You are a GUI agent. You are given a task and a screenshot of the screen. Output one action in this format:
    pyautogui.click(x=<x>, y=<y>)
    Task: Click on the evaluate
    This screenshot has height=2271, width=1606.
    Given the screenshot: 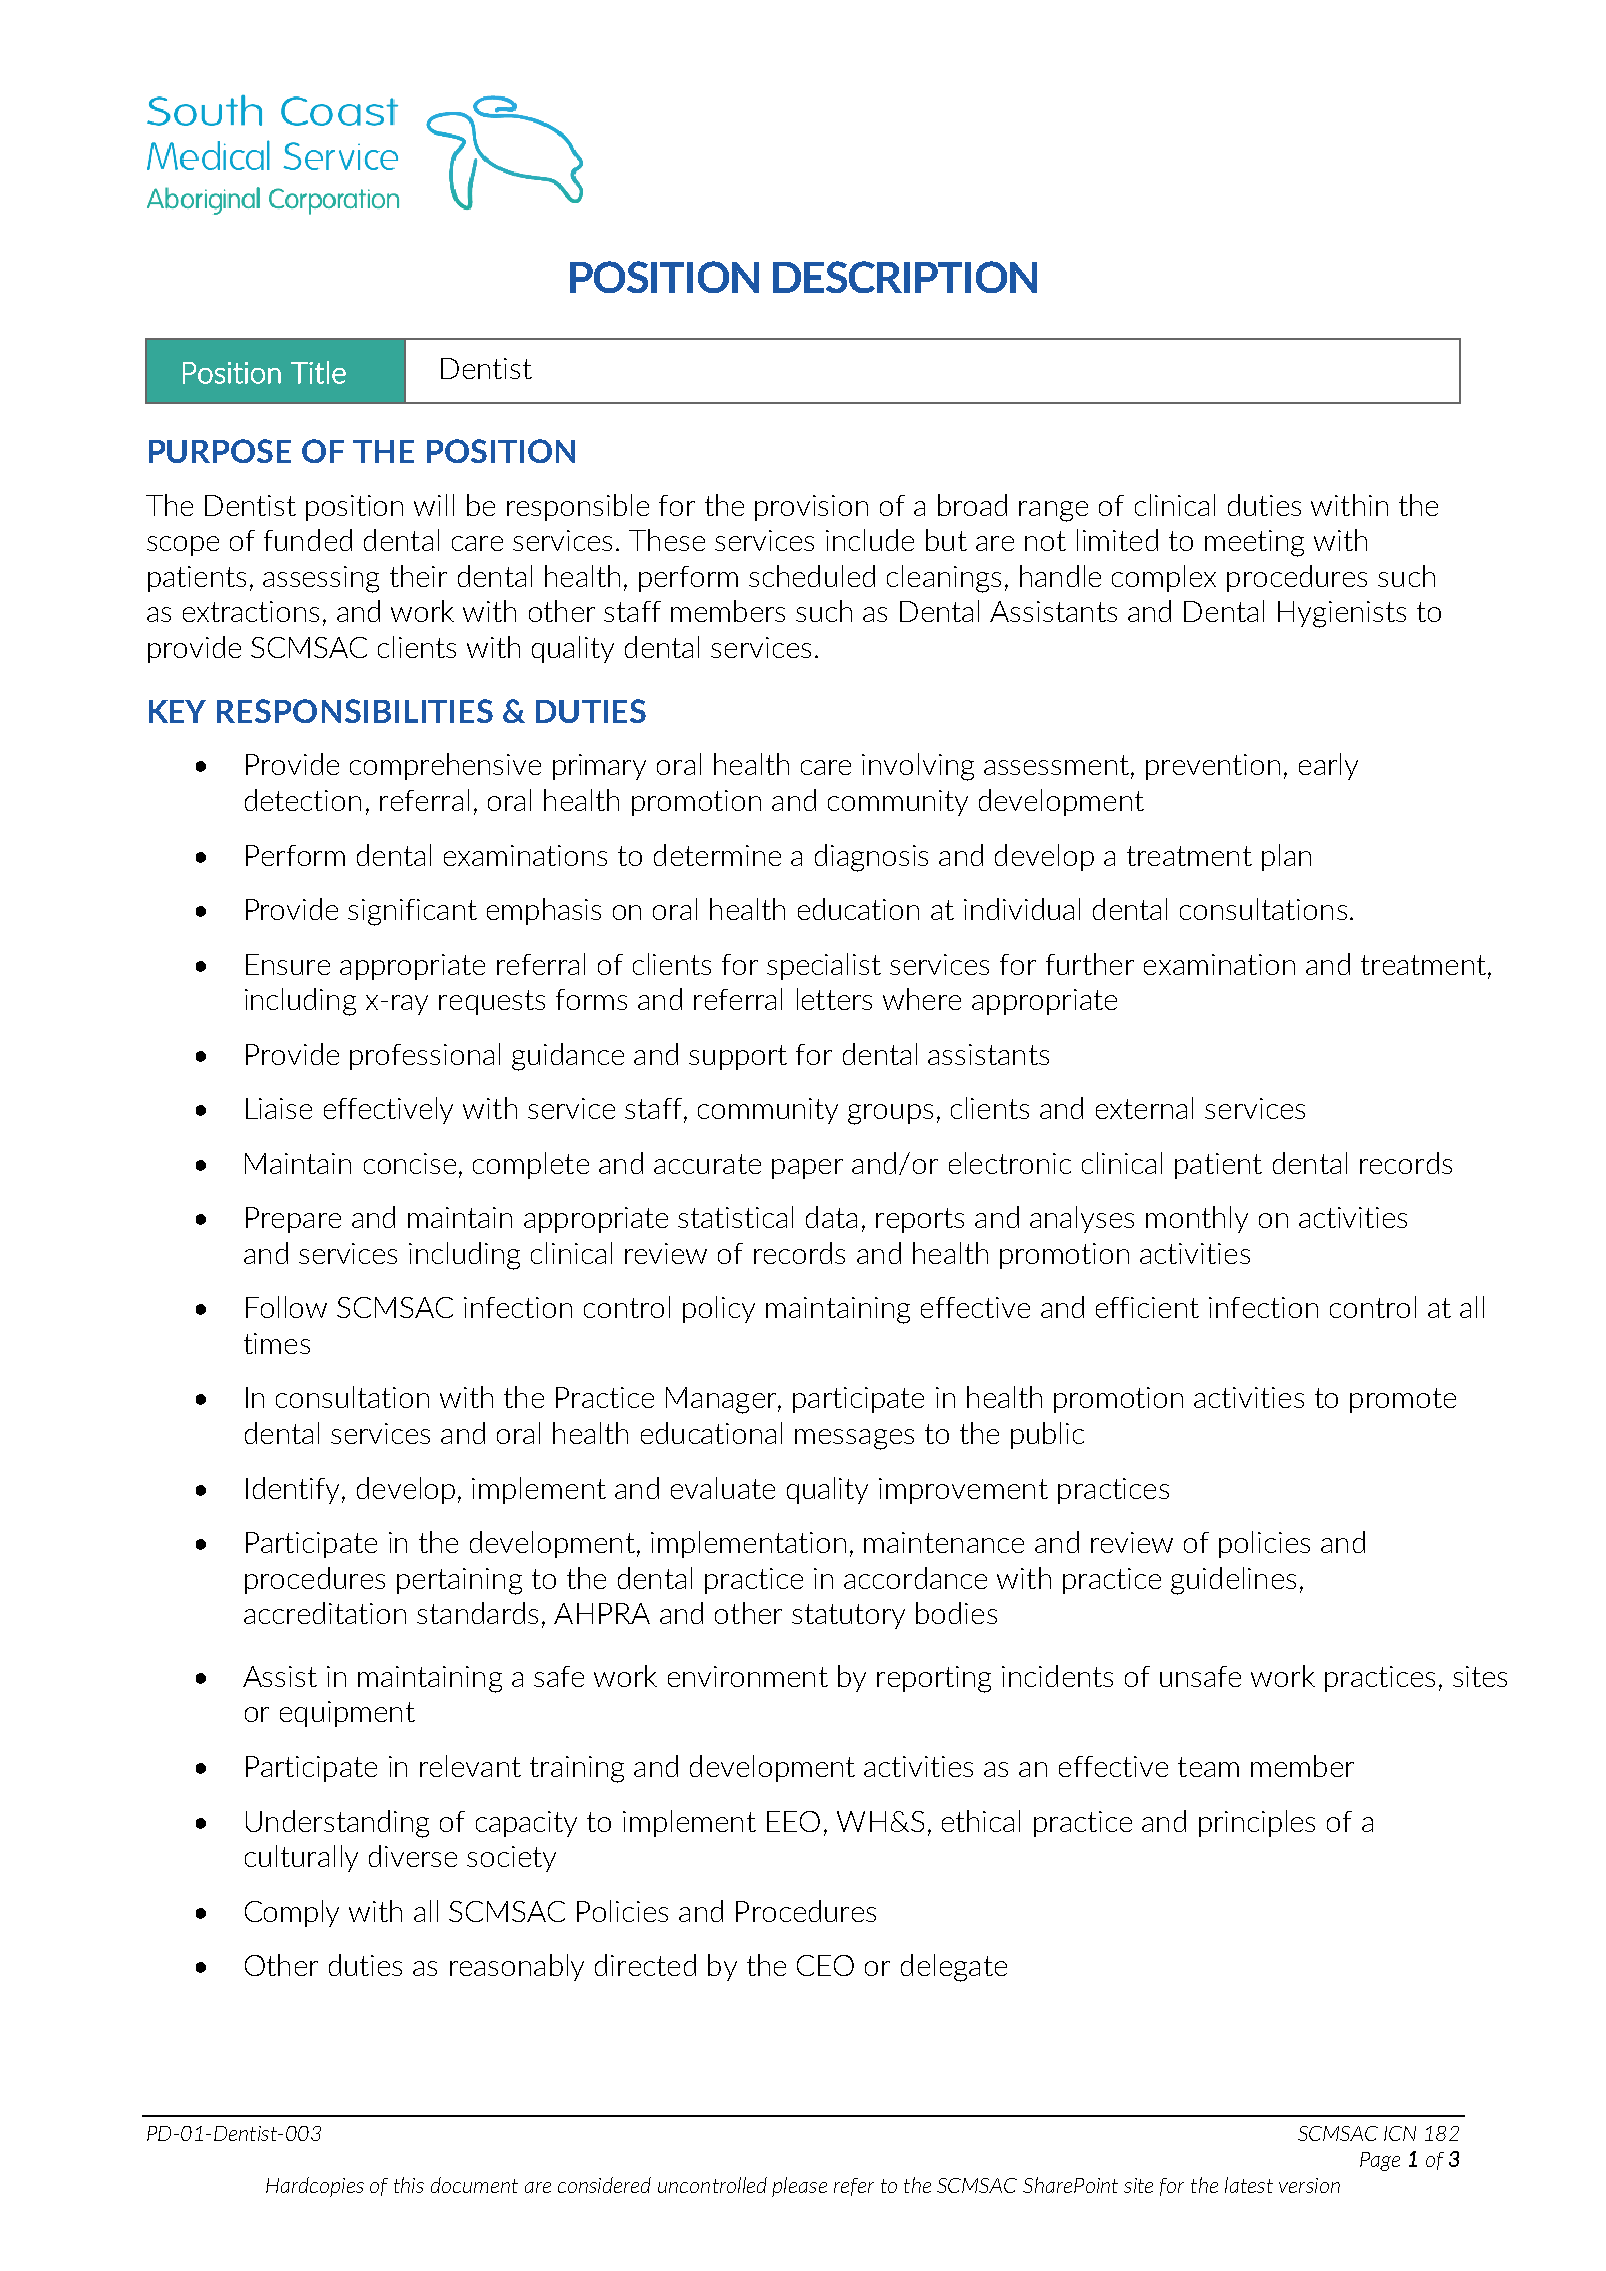 What is the action you would take?
    pyautogui.click(x=723, y=1488)
